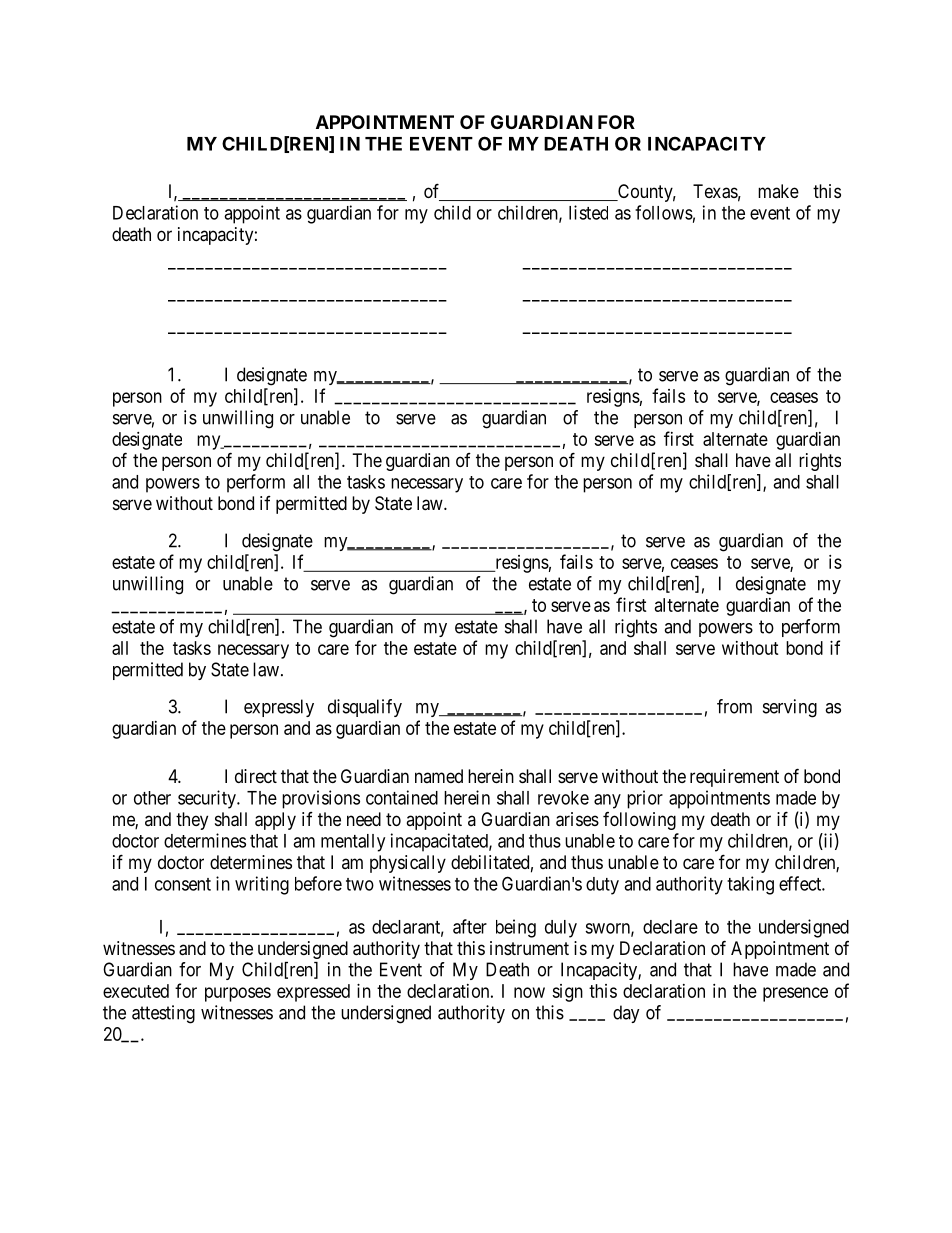 Image resolution: width=952 pixels, height=1233 pixels. What do you see at coordinates (790, 708) in the document?
I see `serving` at bounding box center [790, 708].
